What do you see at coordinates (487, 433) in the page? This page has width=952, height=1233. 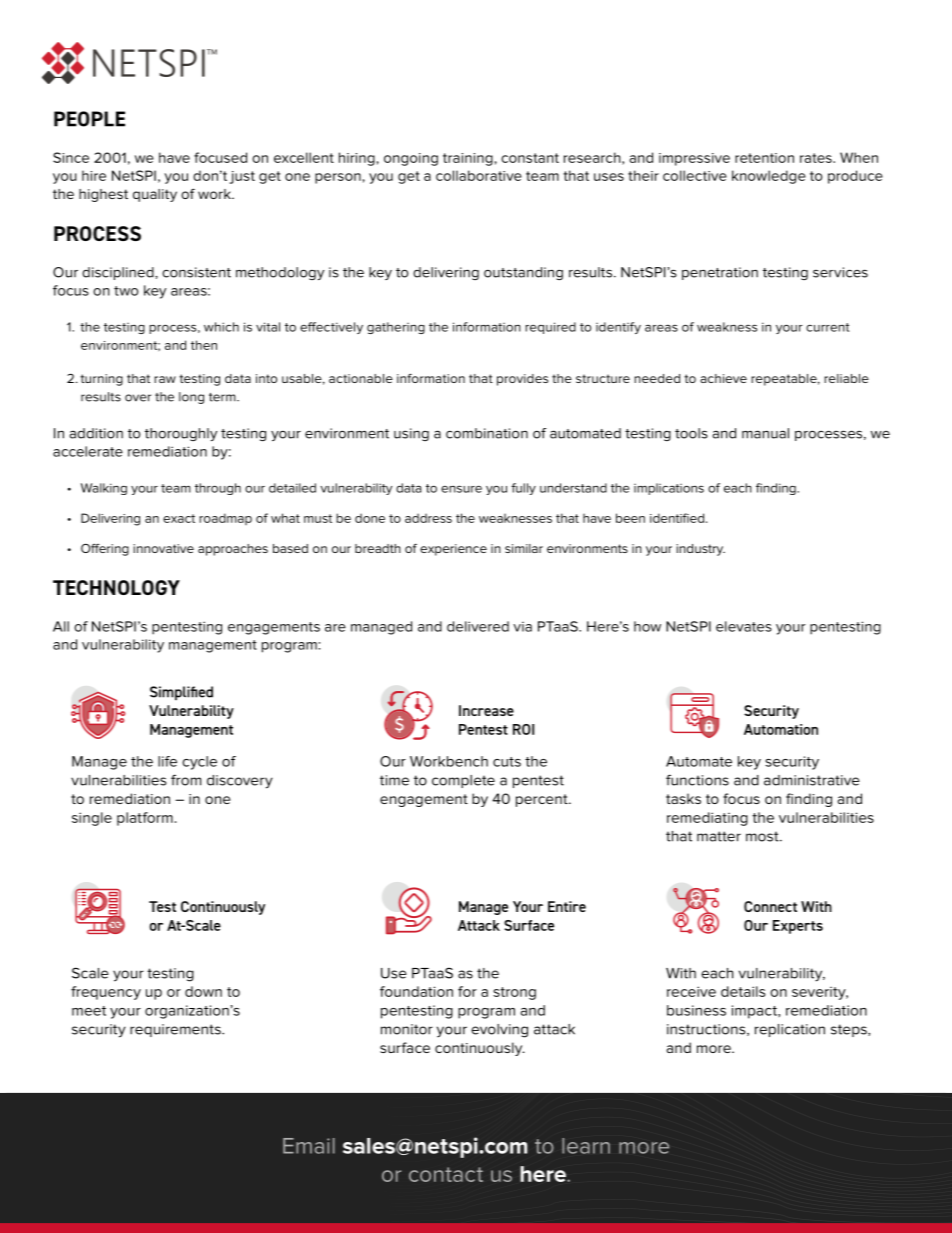 I see `combination` at bounding box center [487, 433].
